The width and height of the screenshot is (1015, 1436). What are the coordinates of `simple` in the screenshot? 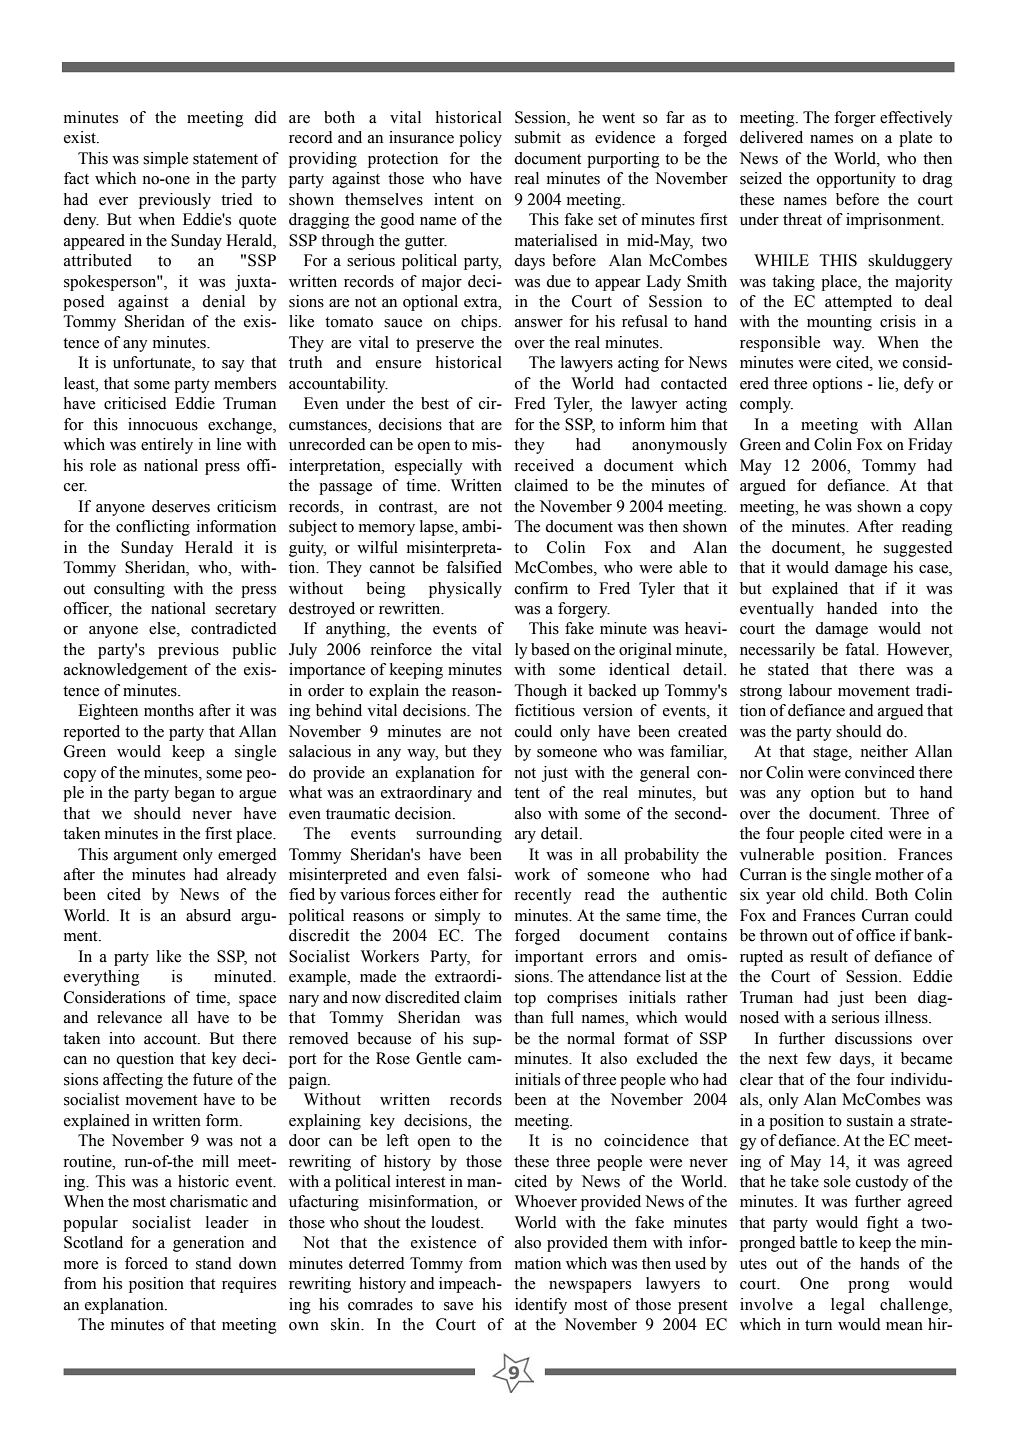 It's located at (165, 160).
